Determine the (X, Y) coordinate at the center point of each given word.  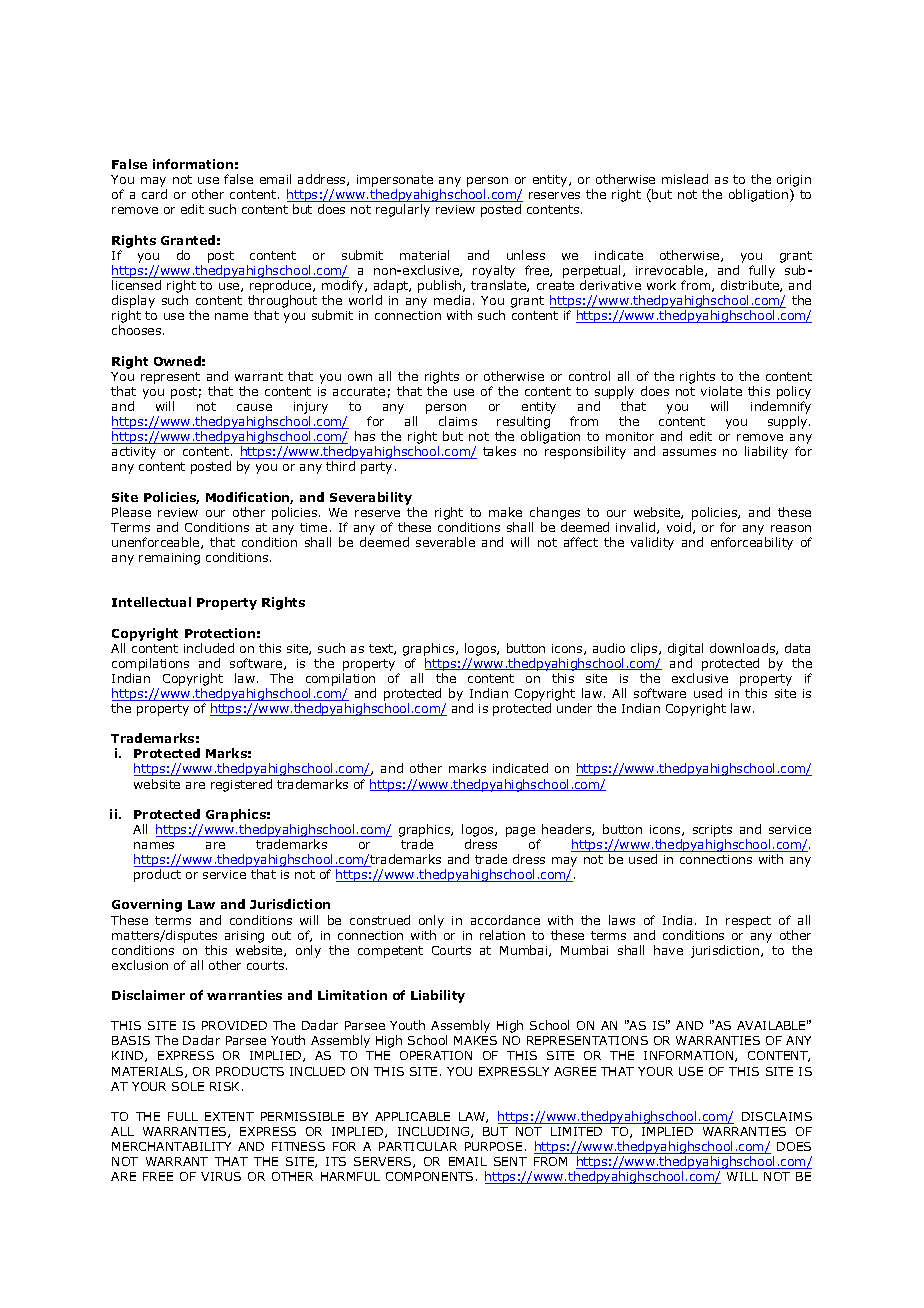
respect (748, 922)
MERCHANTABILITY (171, 1146)
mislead (685, 179)
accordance (505, 920)
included (209, 648)
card (154, 194)
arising (244, 937)
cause (254, 407)
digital (685, 649)
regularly (403, 210)
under (574, 708)
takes (499, 451)
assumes (689, 452)
